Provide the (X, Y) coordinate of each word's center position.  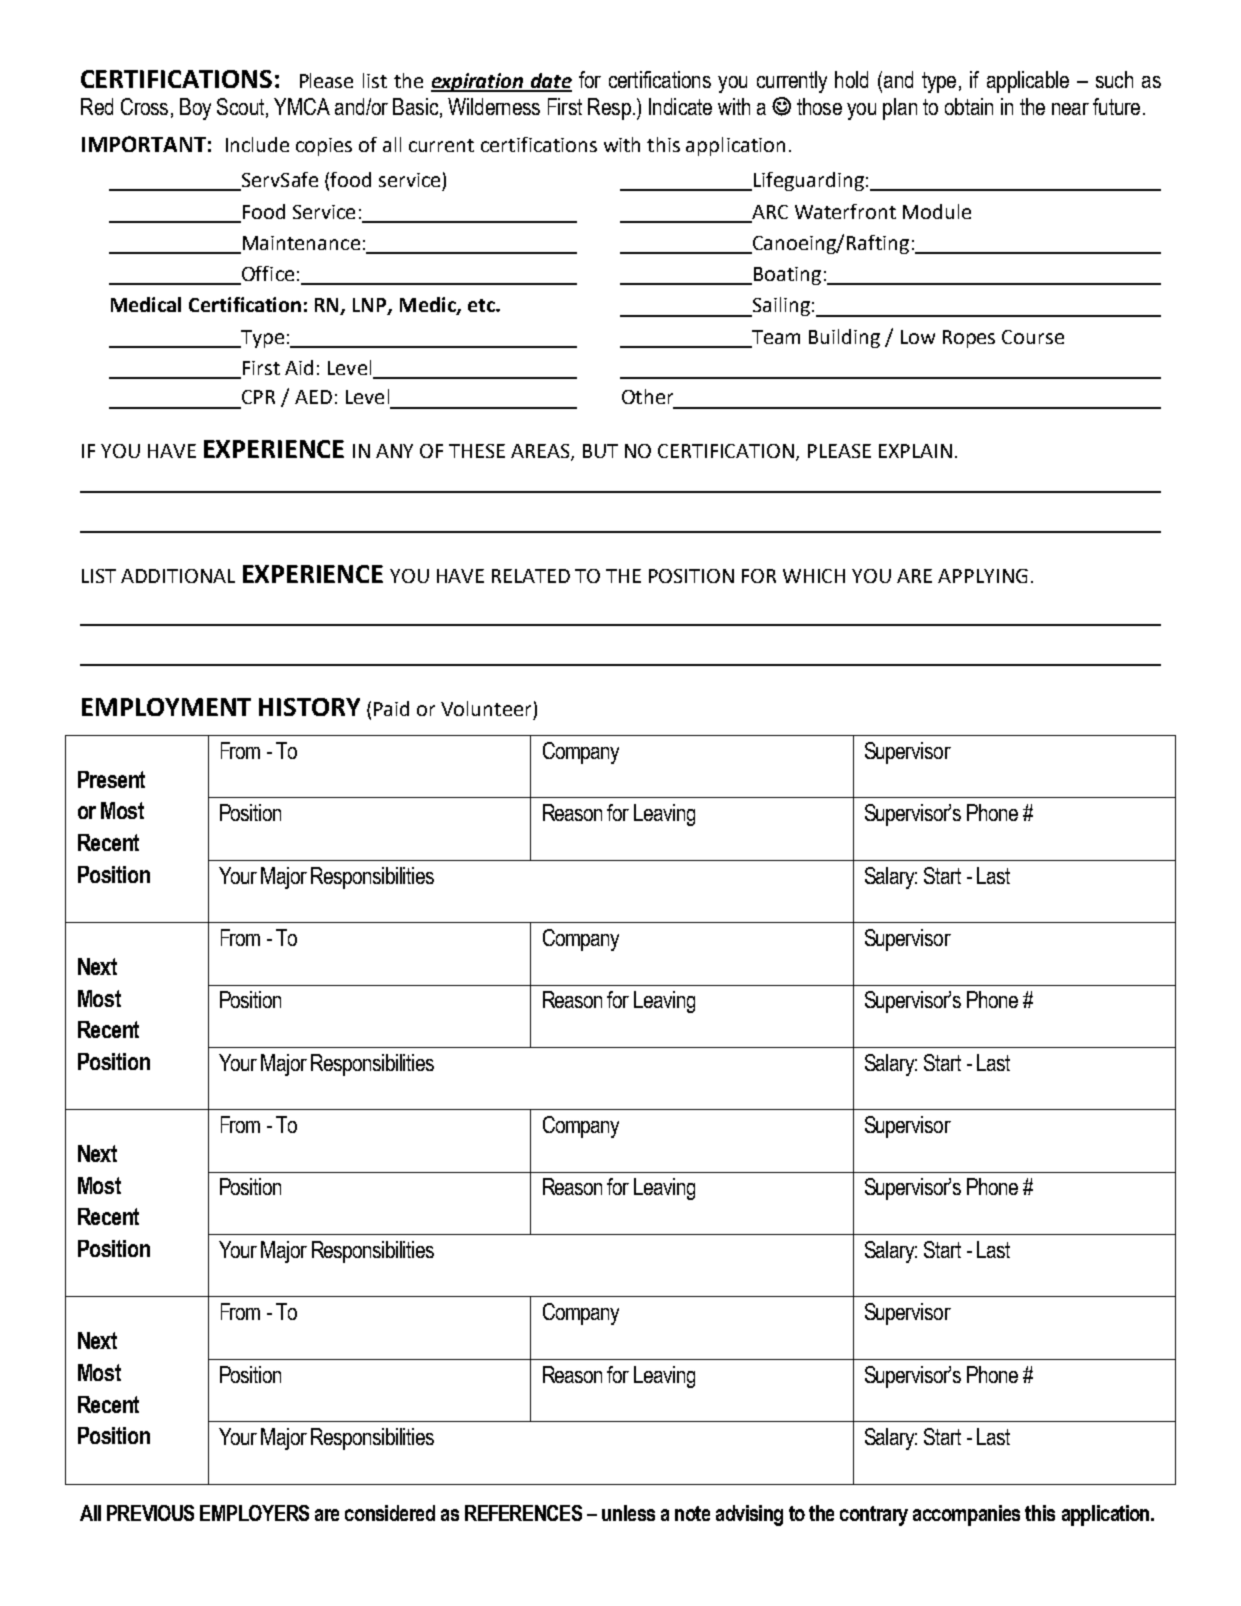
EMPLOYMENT (166, 707)
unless (628, 1513)
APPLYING (983, 576)
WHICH (814, 576)
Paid (391, 708)
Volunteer (486, 708)
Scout (242, 107)
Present (111, 779)
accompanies (966, 1515)
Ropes (969, 339)
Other (647, 396)
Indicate (680, 106)
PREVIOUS (150, 1513)
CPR (258, 397)
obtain (969, 106)
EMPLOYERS (254, 1513)
